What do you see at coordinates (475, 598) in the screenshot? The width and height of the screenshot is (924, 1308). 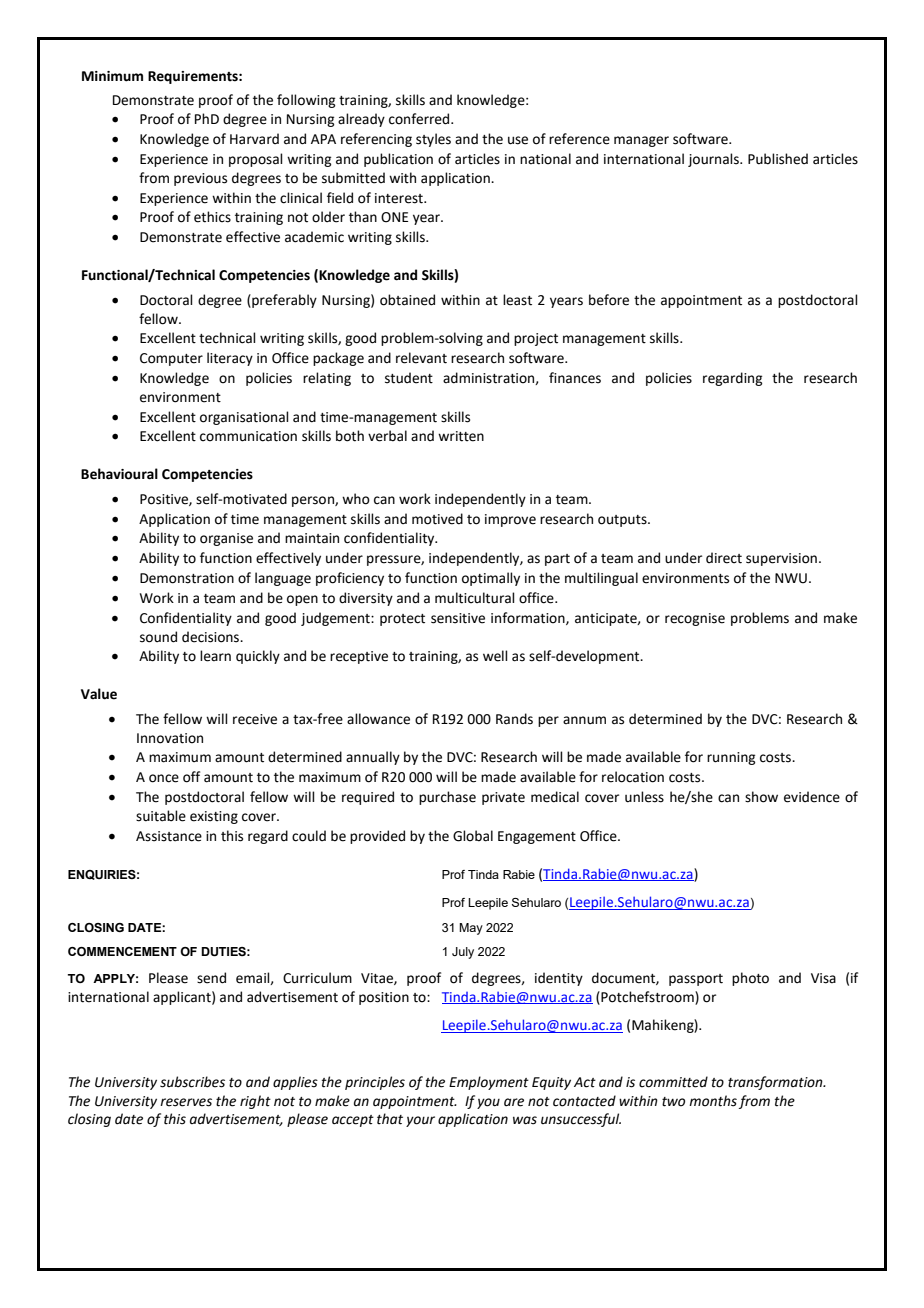 I see `multicultural` at bounding box center [475, 598].
